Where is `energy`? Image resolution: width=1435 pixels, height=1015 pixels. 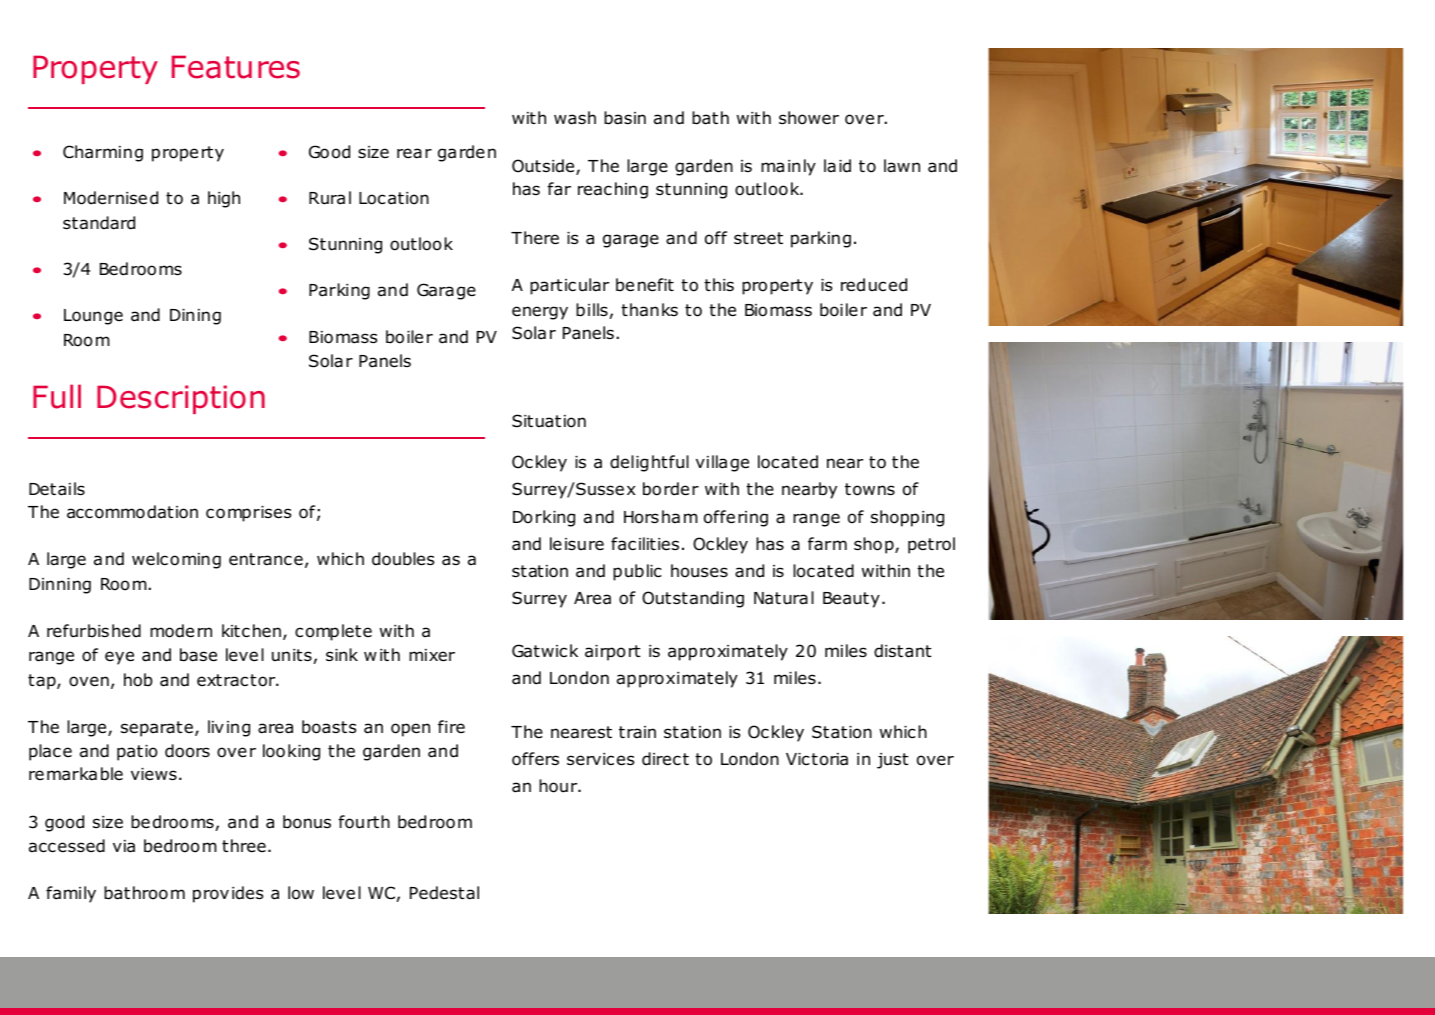
energy is located at coordinates (540, 313).
